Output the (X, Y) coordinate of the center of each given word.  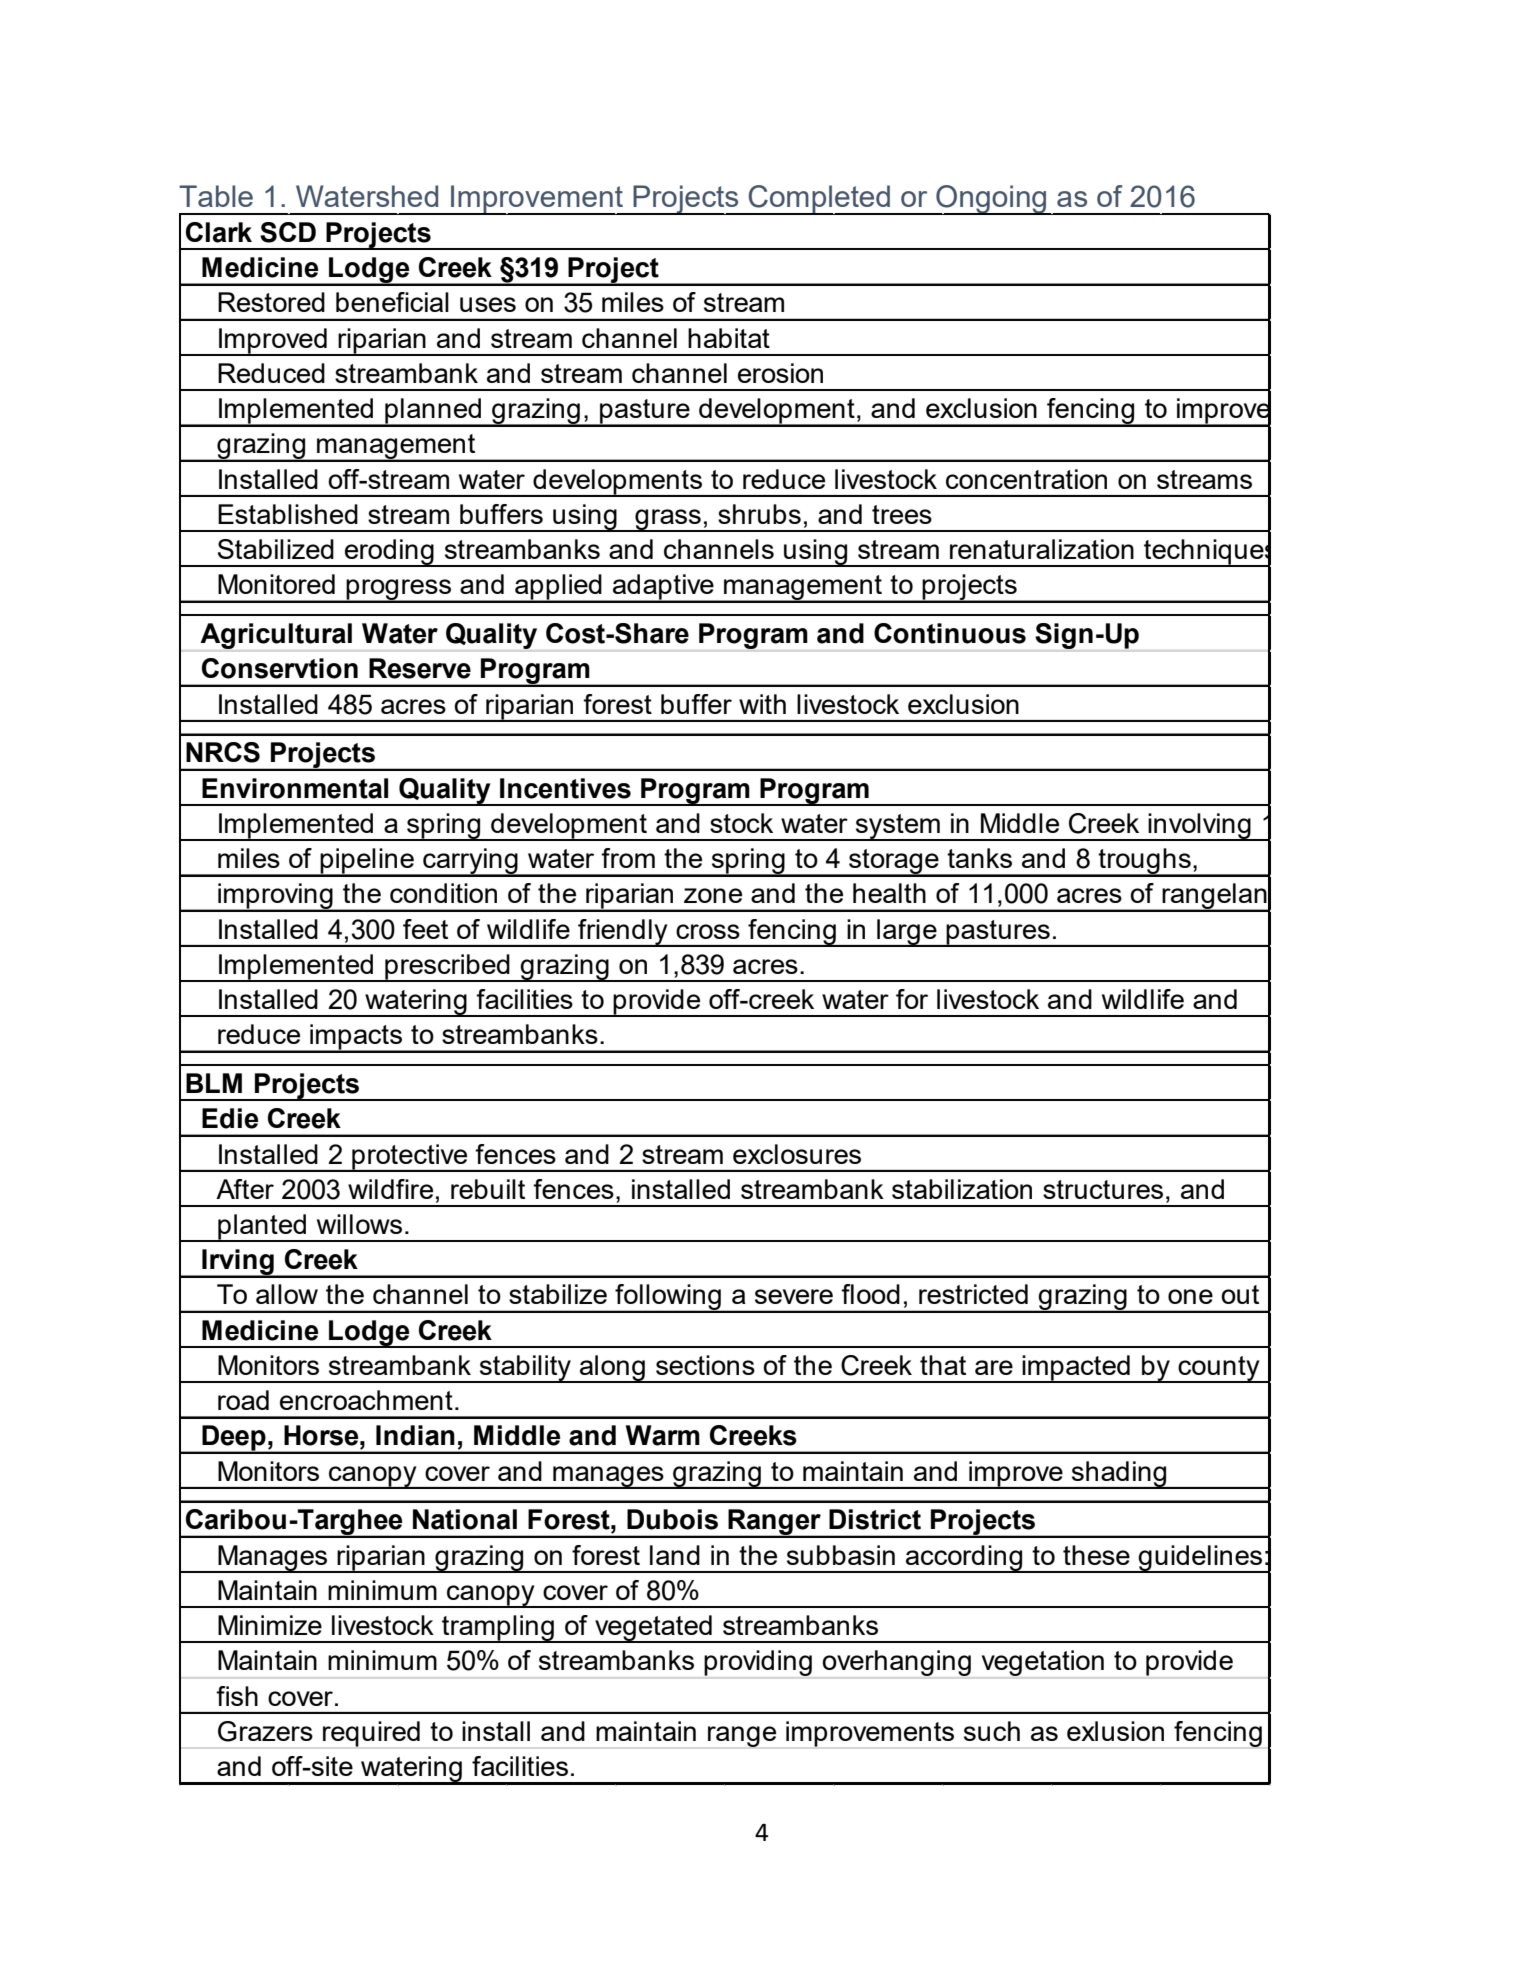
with (762, 704)
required (371, 1734)
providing (758, 1663)
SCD (288, 232)
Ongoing (991, 200)
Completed (819, 200)
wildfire (390, 1189)
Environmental (295, 788)
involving (1200, 827)
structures (1103, 1189)
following (668, 1298)
